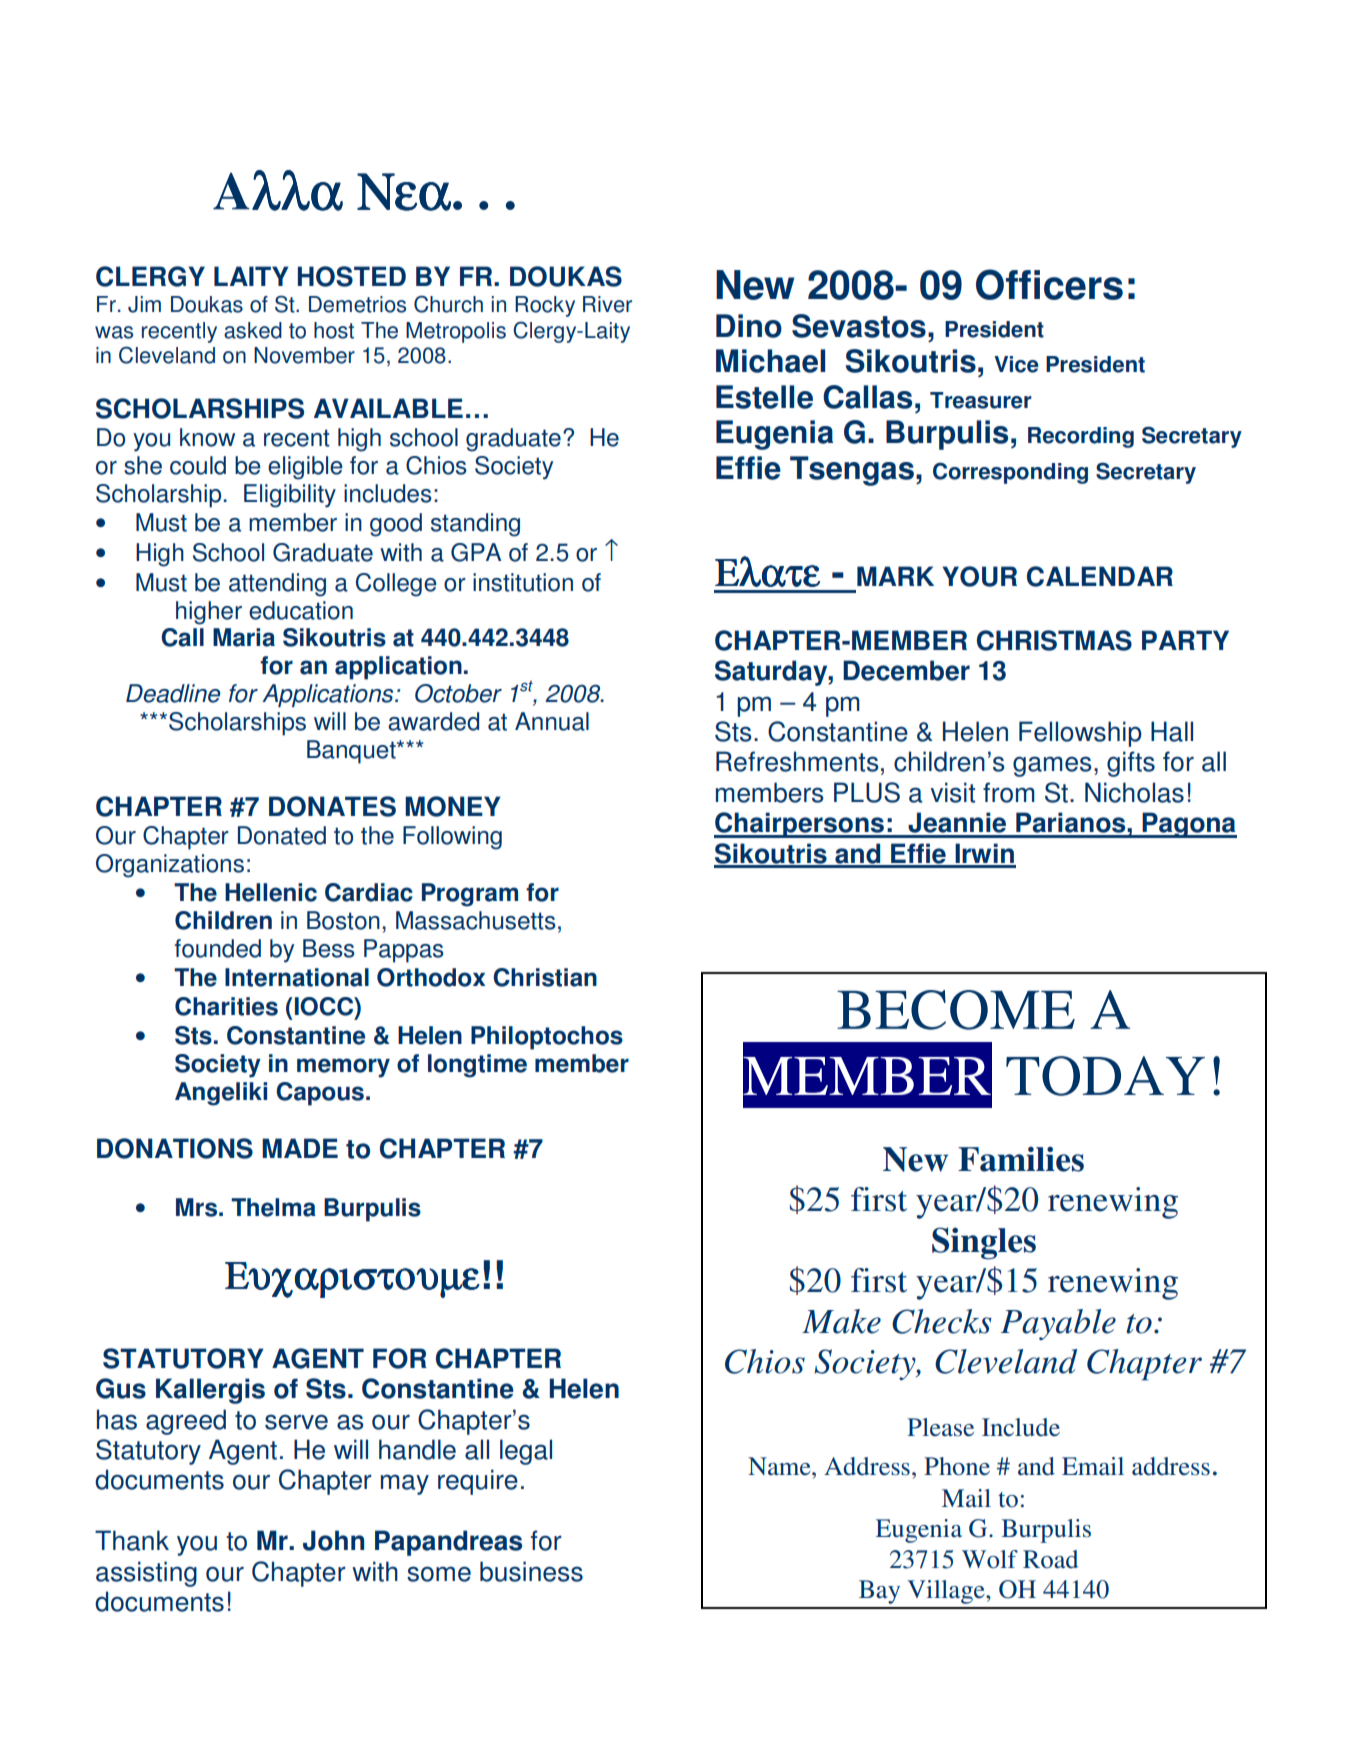  What do you see at coordinates (841, 1321) in the page?
I see `Make` at bounding box center [841, 1321].
